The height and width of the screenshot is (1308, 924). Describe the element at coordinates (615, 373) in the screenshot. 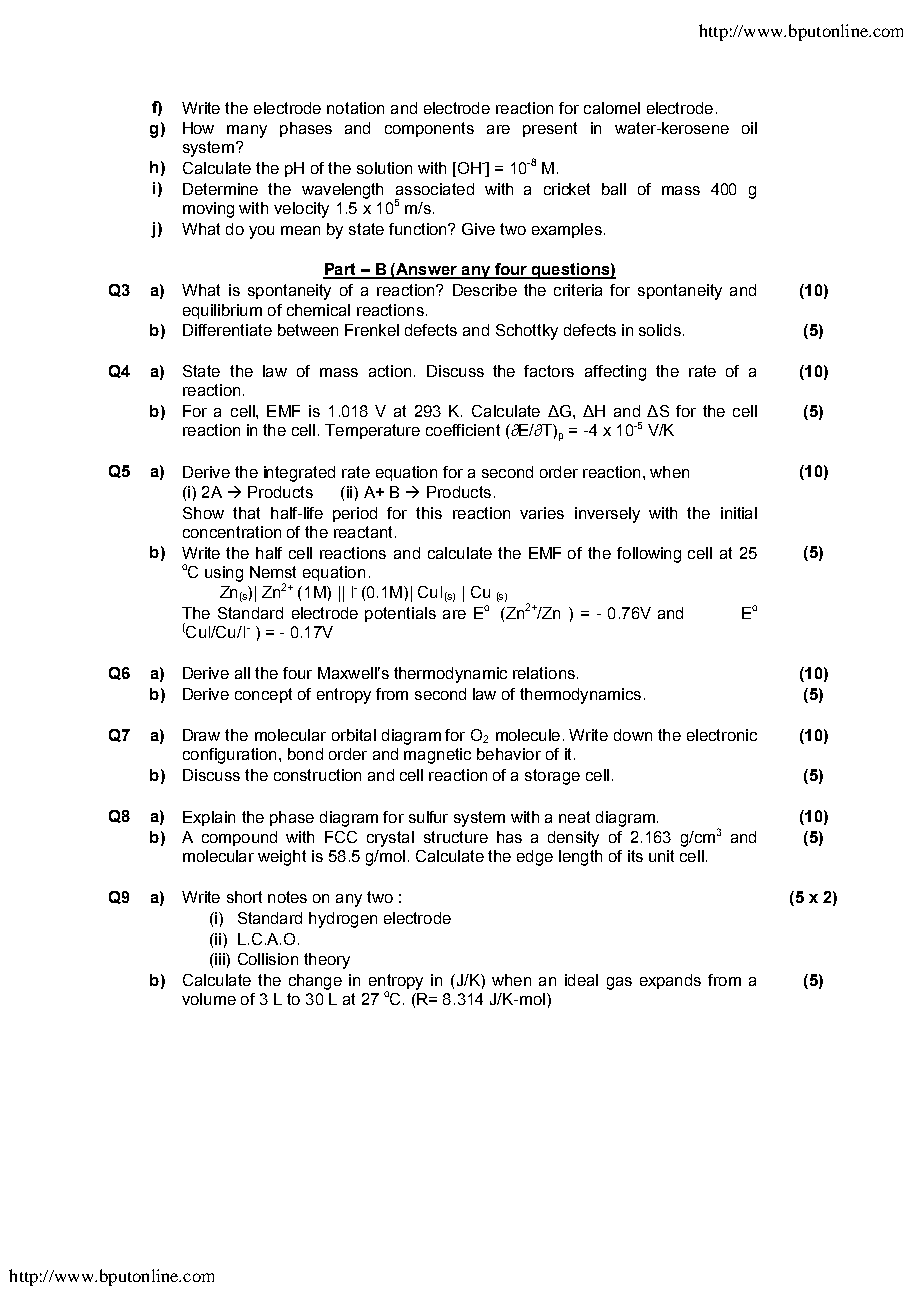

I see `affecting` at that location.
